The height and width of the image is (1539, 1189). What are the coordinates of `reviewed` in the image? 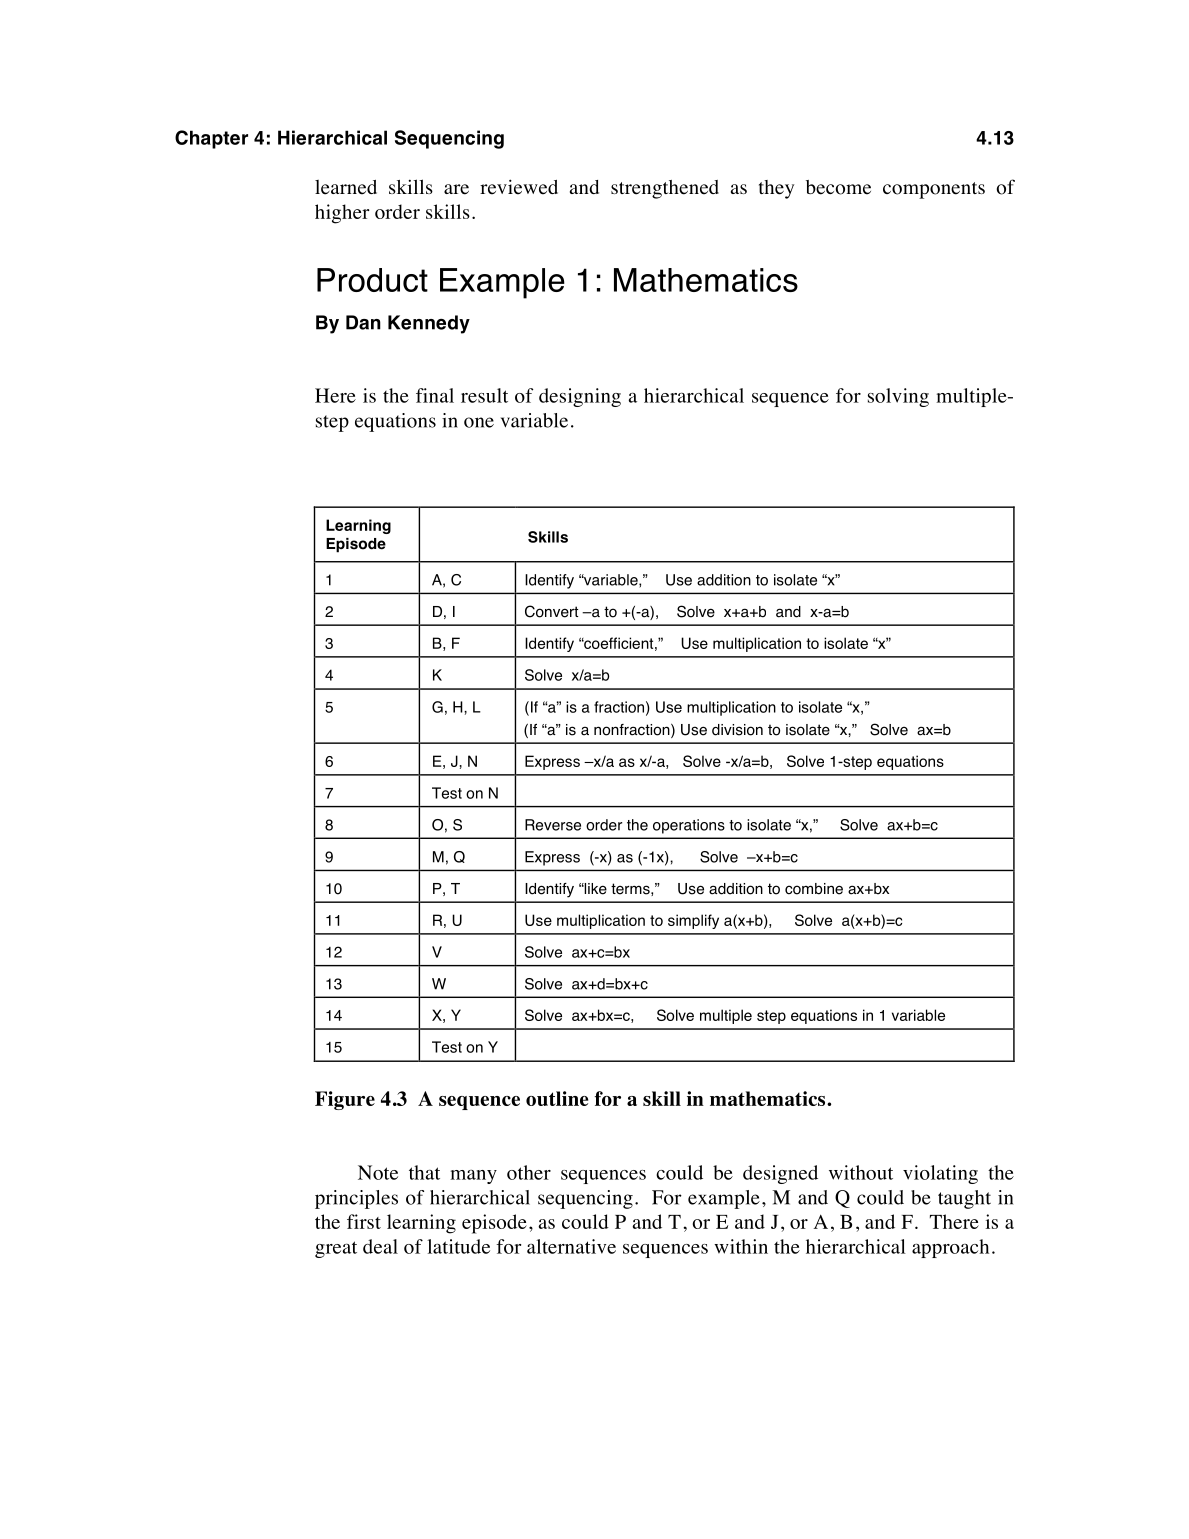 It's located at (519, 187).
